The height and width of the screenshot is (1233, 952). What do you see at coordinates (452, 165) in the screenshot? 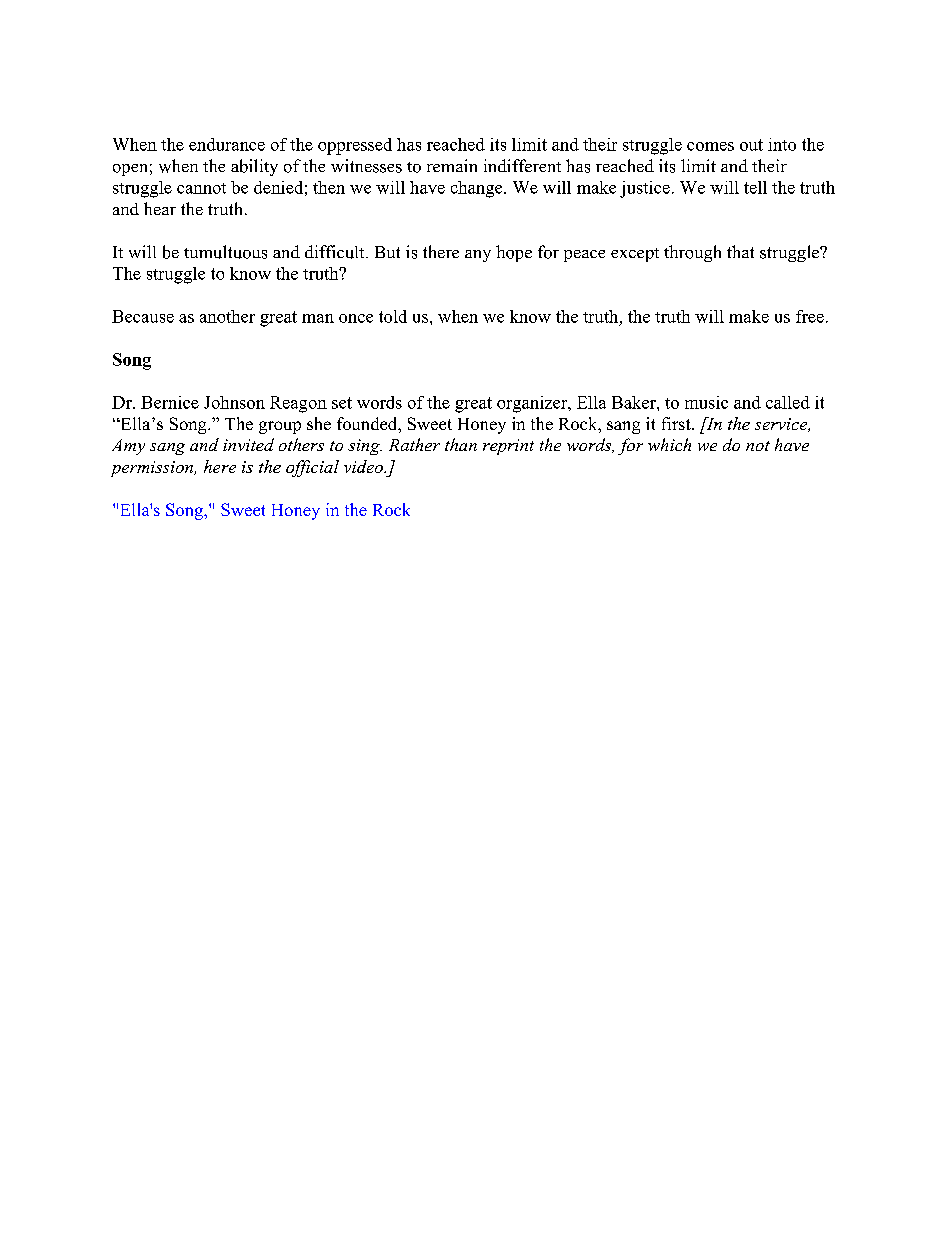
I see `remain` at bounding box center [452, 165].
